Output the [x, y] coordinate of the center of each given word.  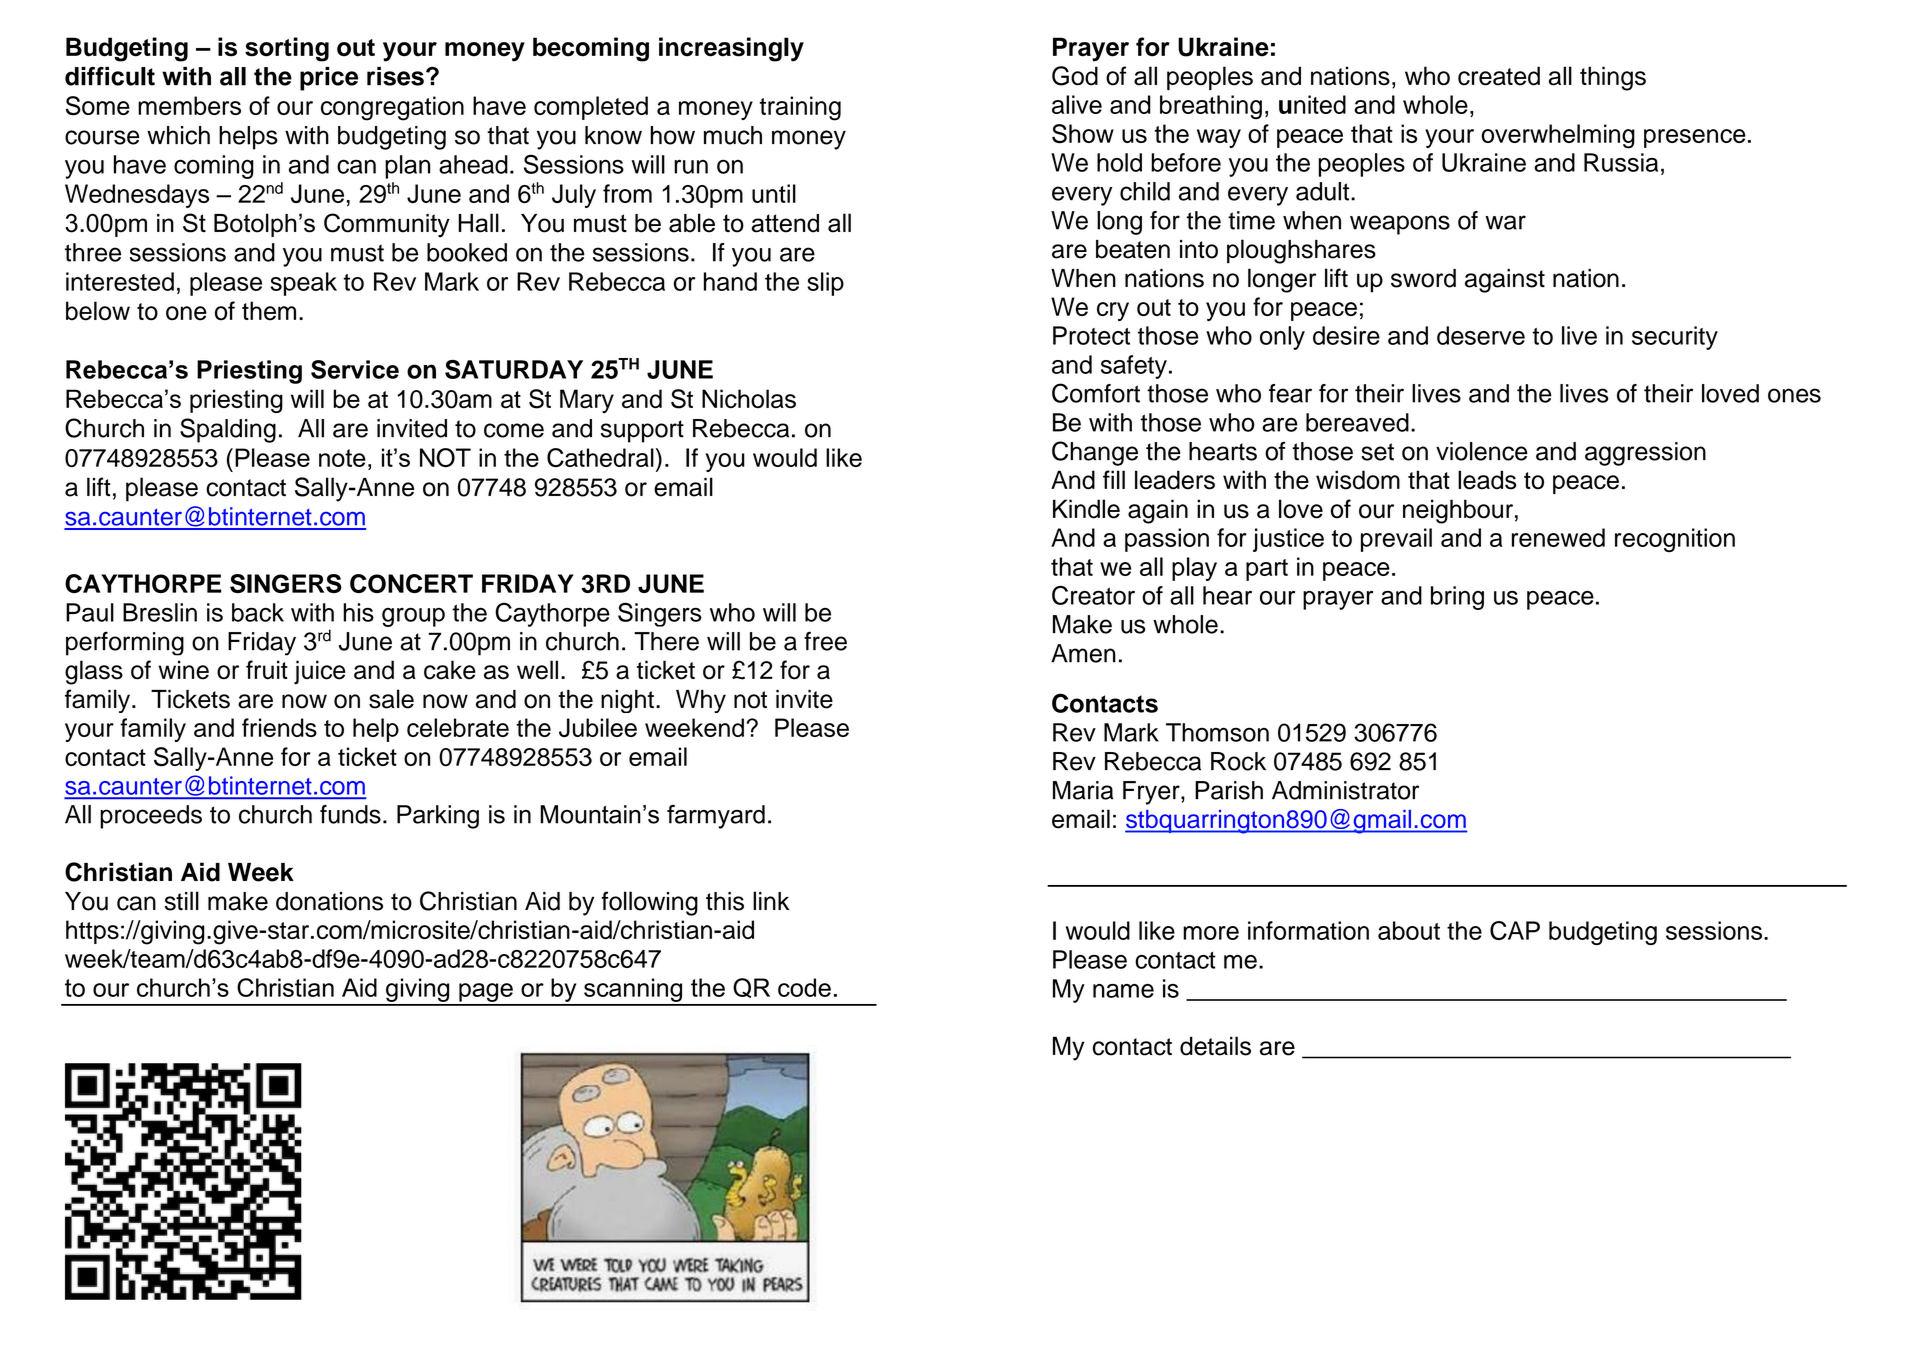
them [269, 311]
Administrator [1345, 790]
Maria [1083, 790]
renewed [1558, 537]
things [1613, 78]
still [182, 901]
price [329, 79]
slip [825, 284]
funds [350, 814]
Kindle [1086, 509]
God [1075, 76]
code [804, 987]
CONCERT [411, 583]
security [1675, 338]
